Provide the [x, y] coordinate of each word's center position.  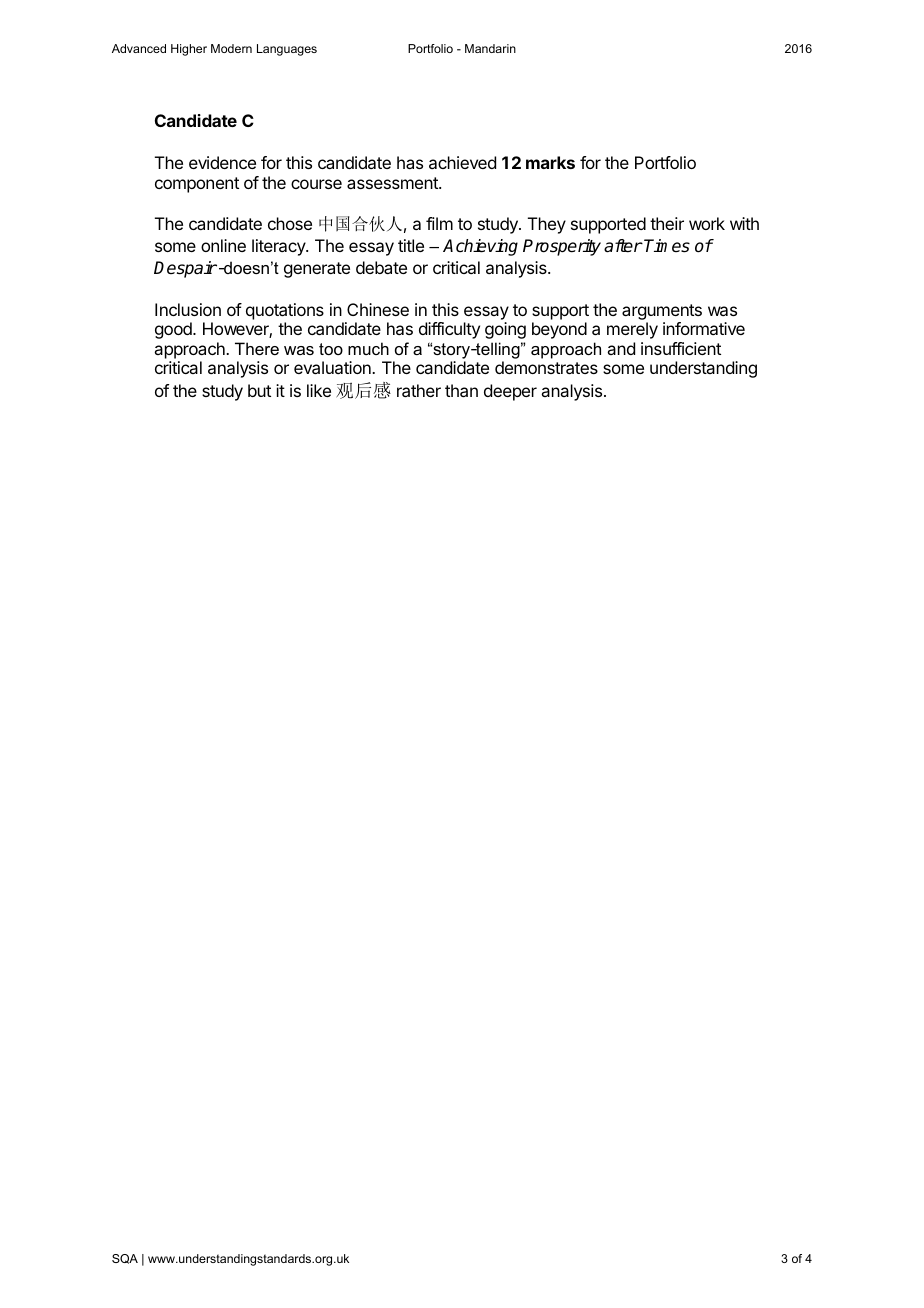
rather [419, 390]
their [667, 223]
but [259, 390]
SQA [125, 1259]
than [461, 390]
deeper [510, 392]
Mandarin [490, 48]
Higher [189, 50]
